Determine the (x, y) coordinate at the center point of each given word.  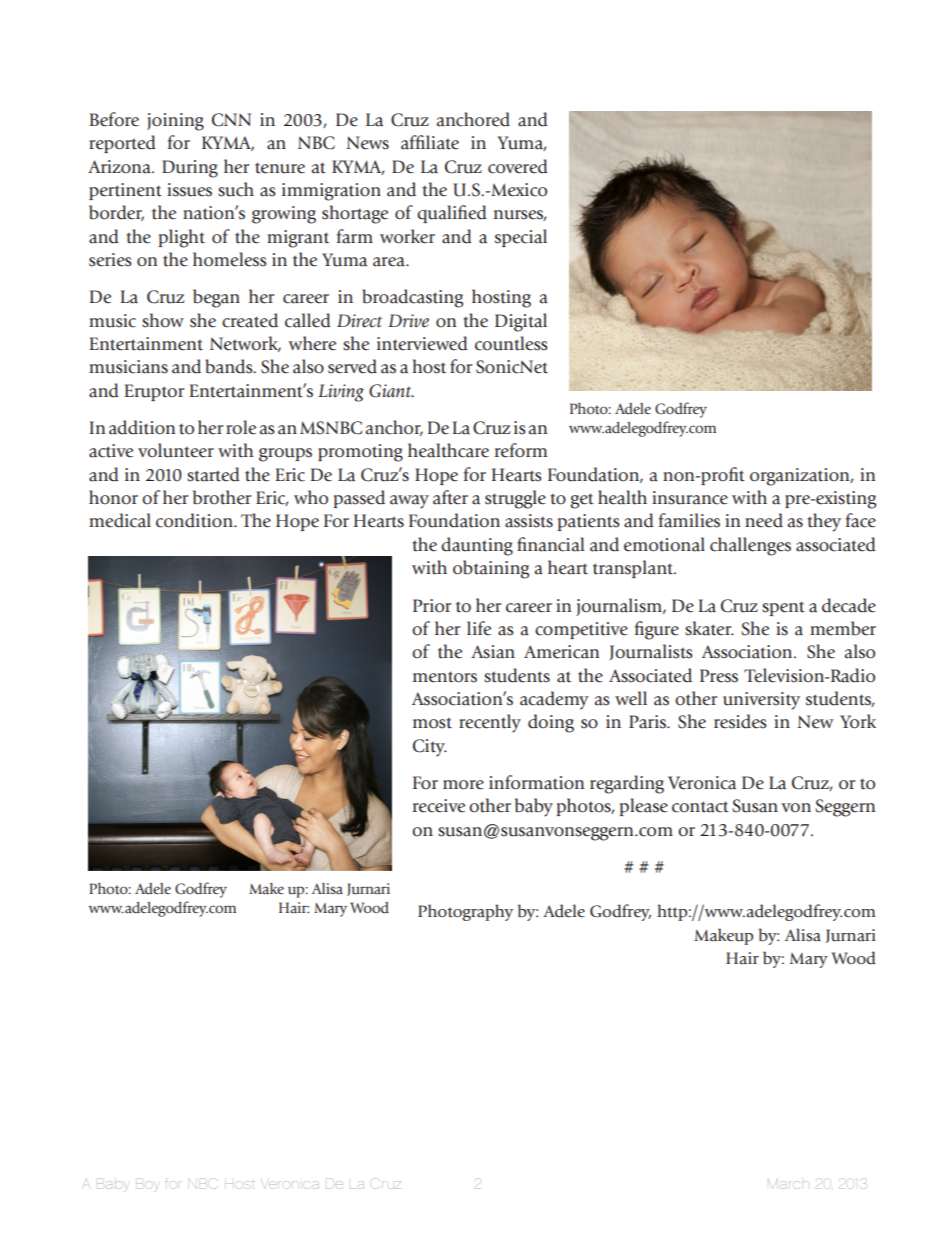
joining (175, 122)
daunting (477, 546)
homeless (230, 259)
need (764, 520)
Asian (493, 652)
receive (439, 806)
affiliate (430, 142)
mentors (445, 677)
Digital (521, 322)
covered (518, 166)
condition (195, 520)
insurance (690, 498)
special (521, 238)
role (241, 427)
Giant (391, 391)
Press (719, 676)
